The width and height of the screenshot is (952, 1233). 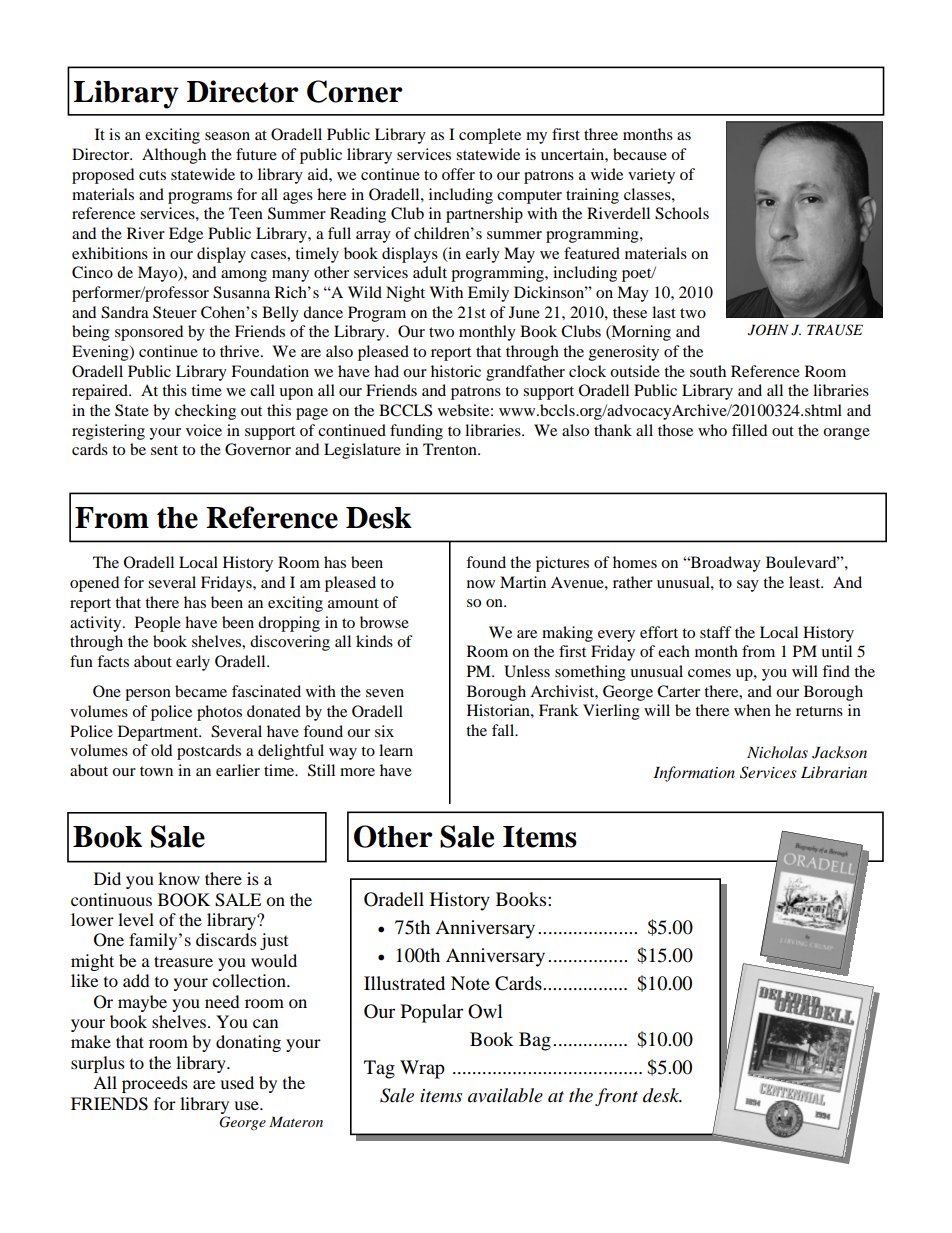 I want to click on Martin, so click(x=523, y=582).
